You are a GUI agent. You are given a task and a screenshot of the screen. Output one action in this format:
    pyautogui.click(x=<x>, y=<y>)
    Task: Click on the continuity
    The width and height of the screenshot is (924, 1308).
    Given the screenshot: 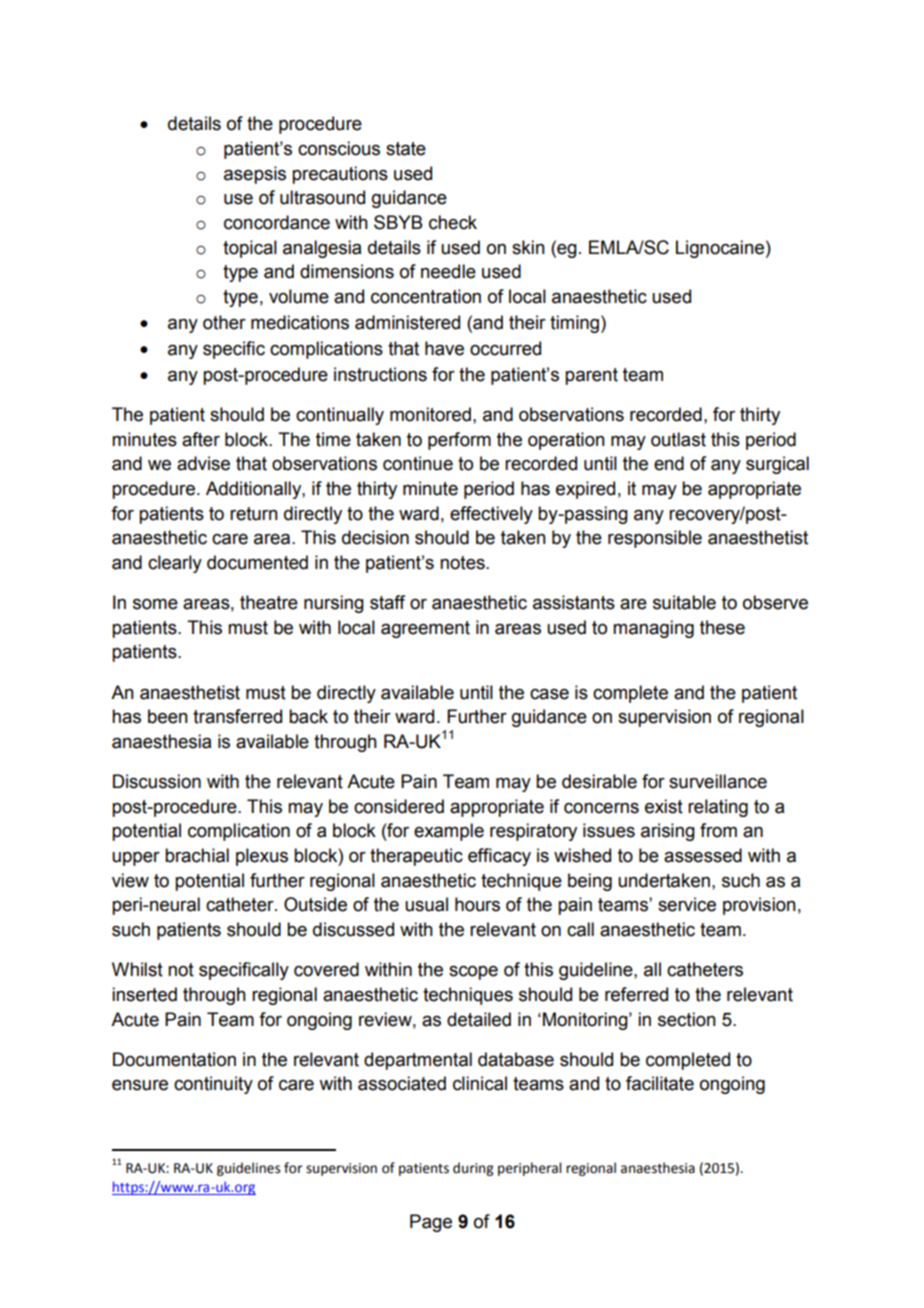 What is the action you would take?
    pyautogui.click(x=213, y=1085)
